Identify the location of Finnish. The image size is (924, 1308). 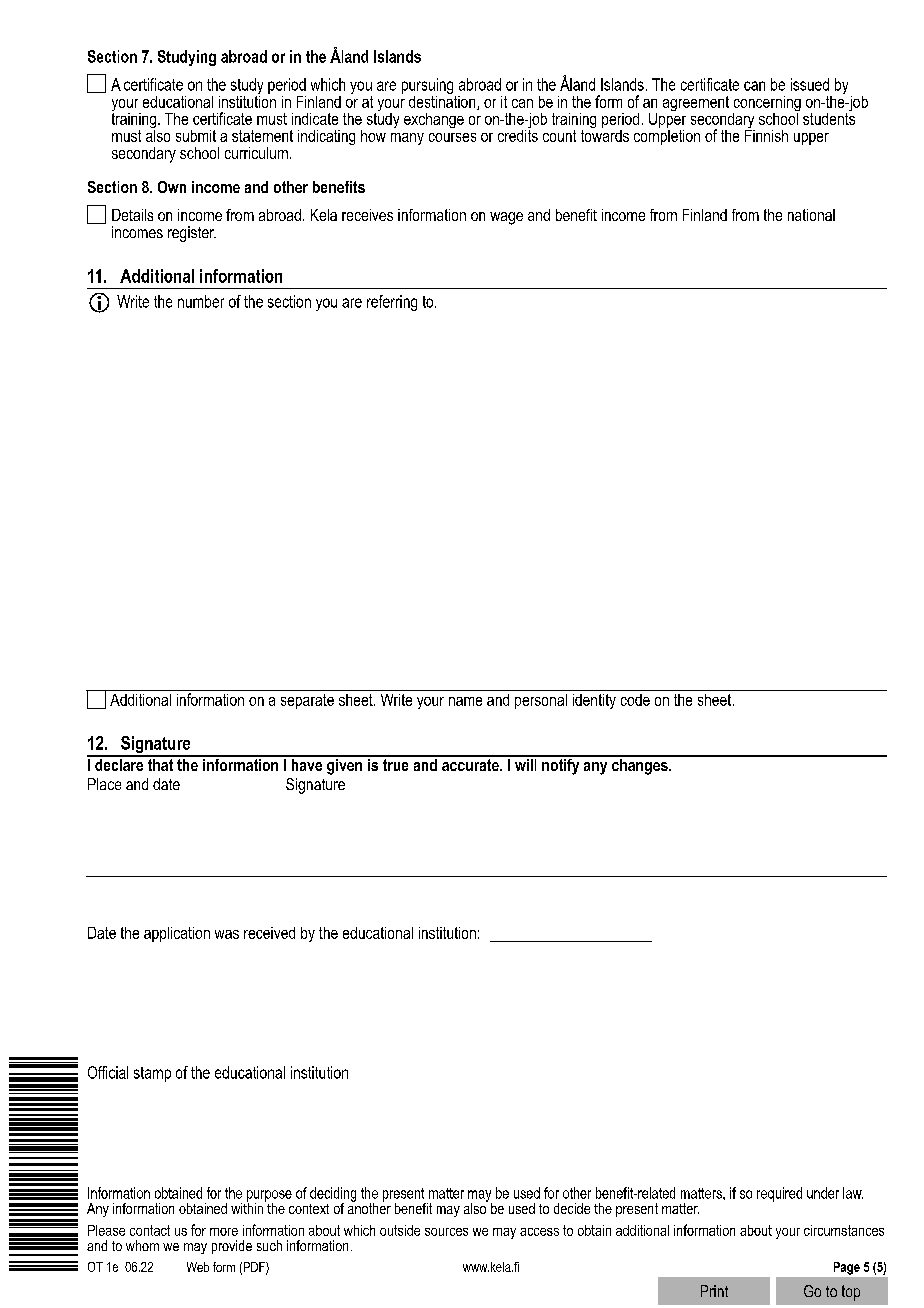
(766, 134).
